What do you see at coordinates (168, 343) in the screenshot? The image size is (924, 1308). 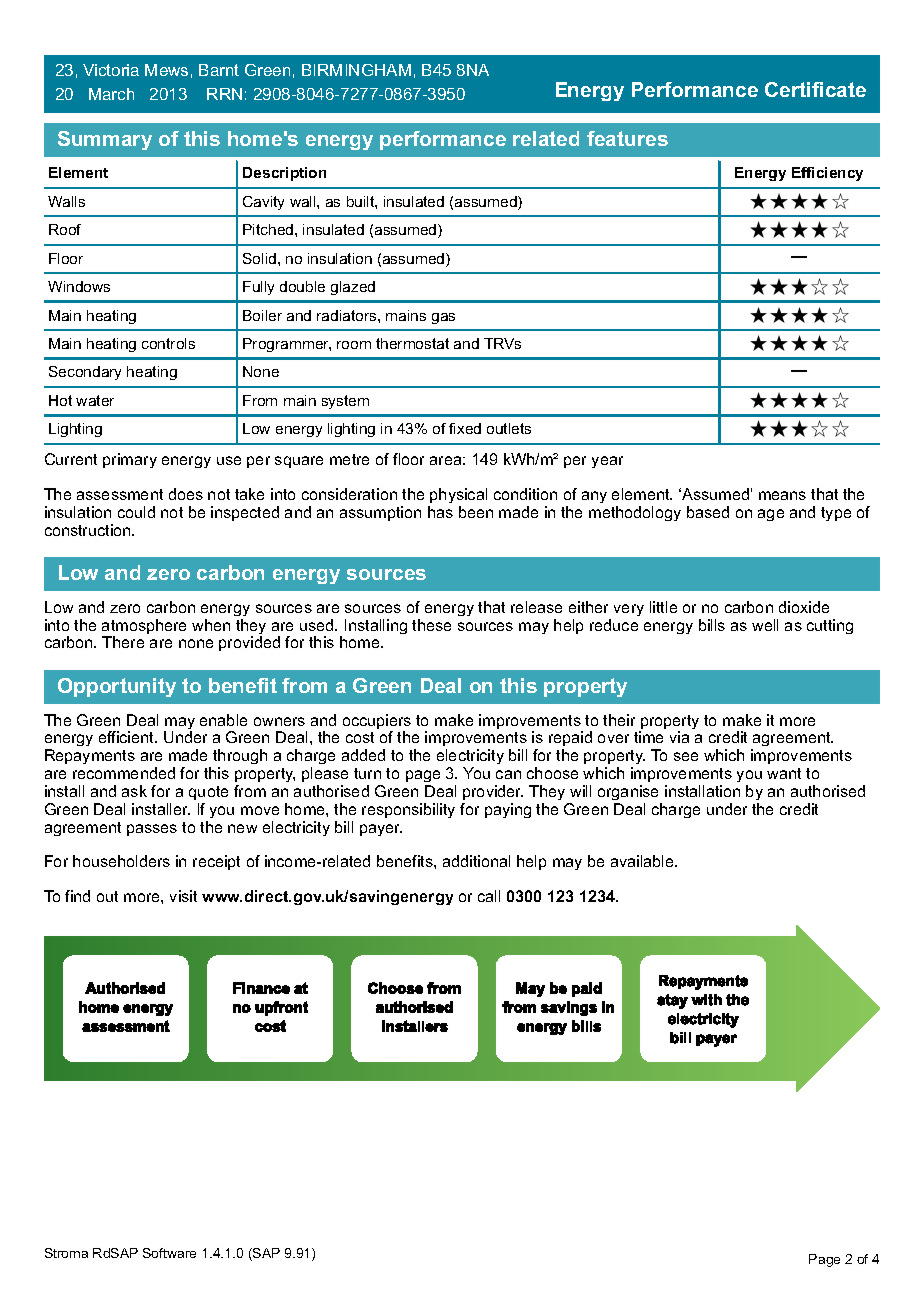 I see `controls` at bounding box center [168, 343].
